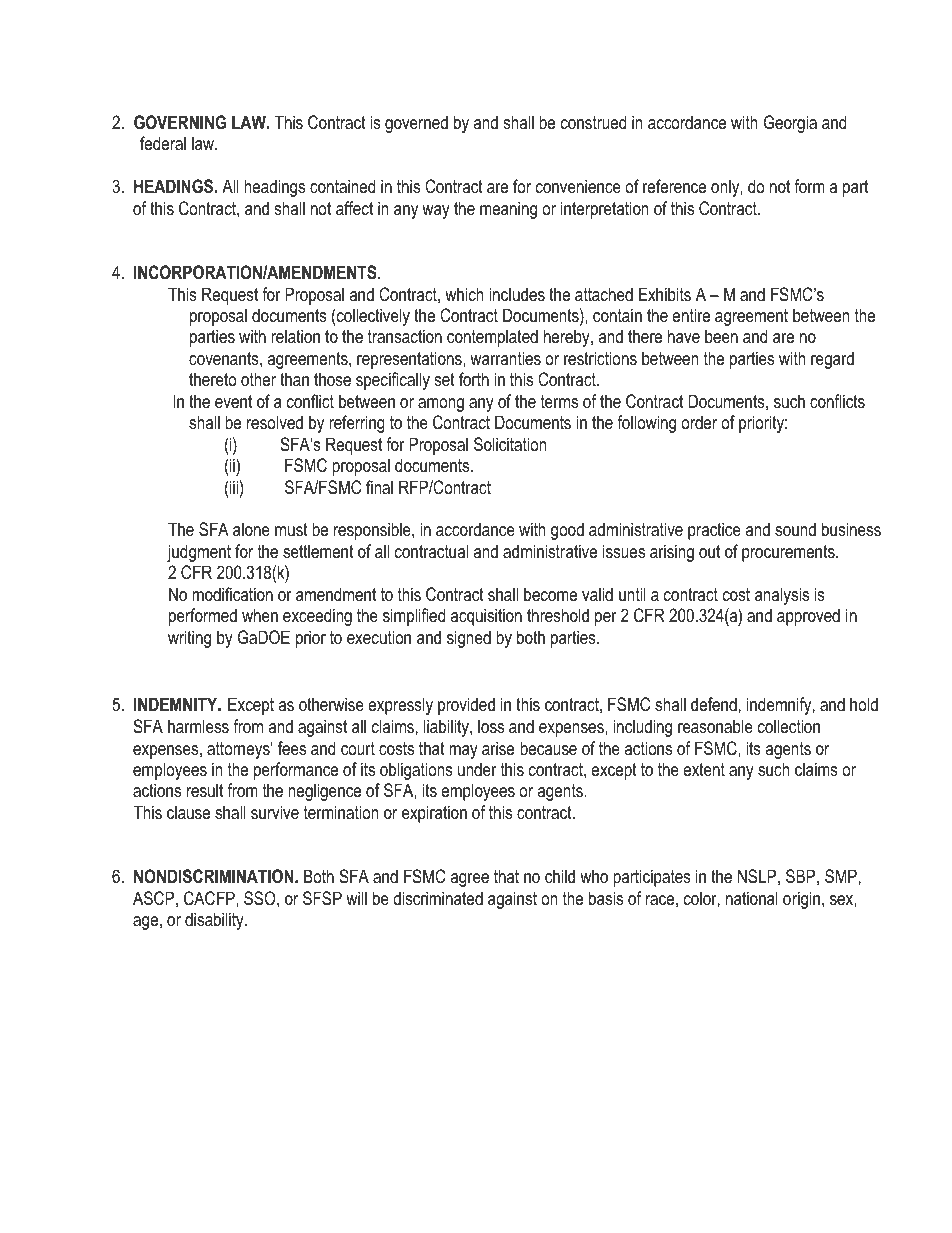  I want to click on approved, so click(808, 617).
